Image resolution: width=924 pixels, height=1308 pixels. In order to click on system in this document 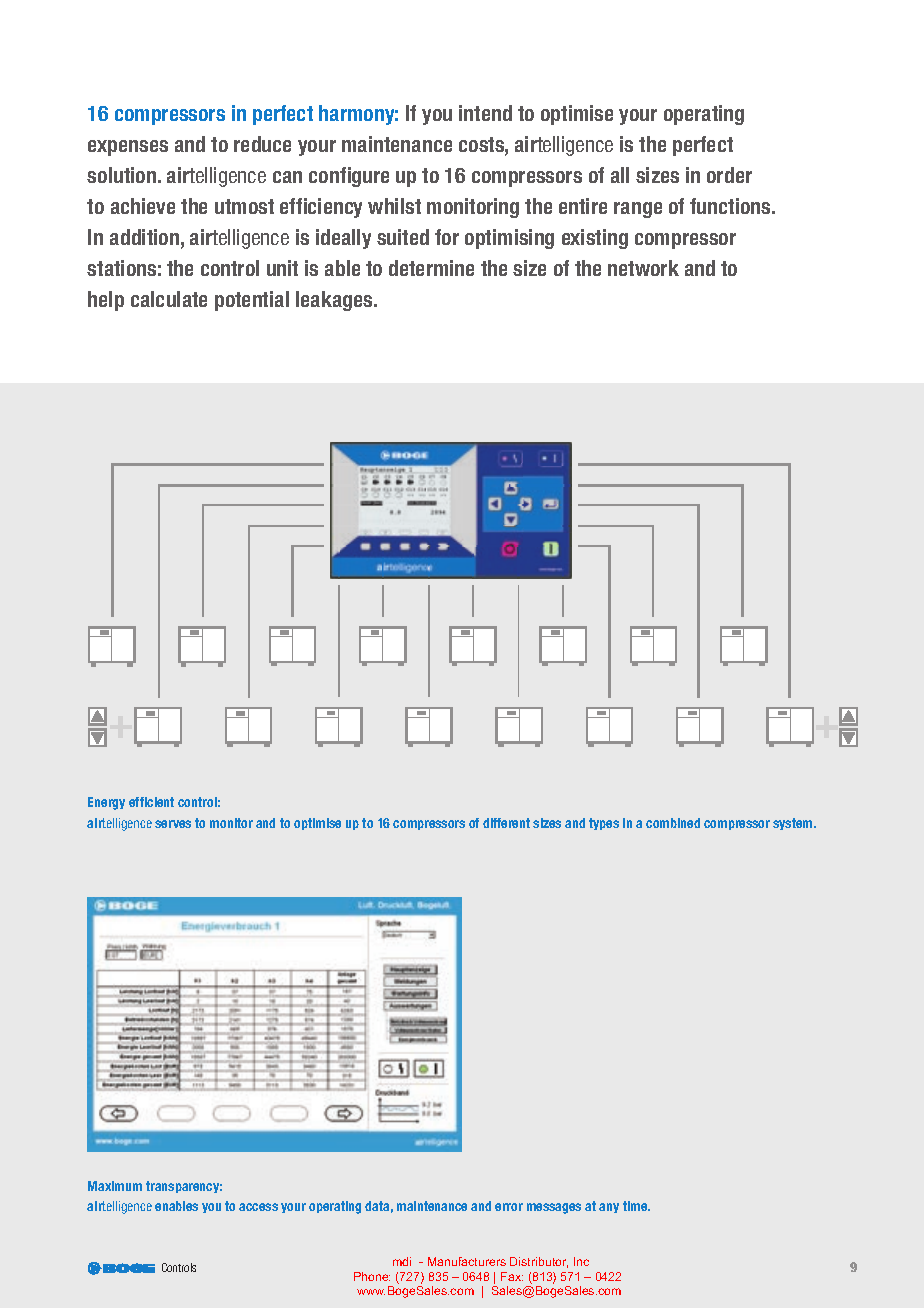, I will do `click(794, 824)`.
